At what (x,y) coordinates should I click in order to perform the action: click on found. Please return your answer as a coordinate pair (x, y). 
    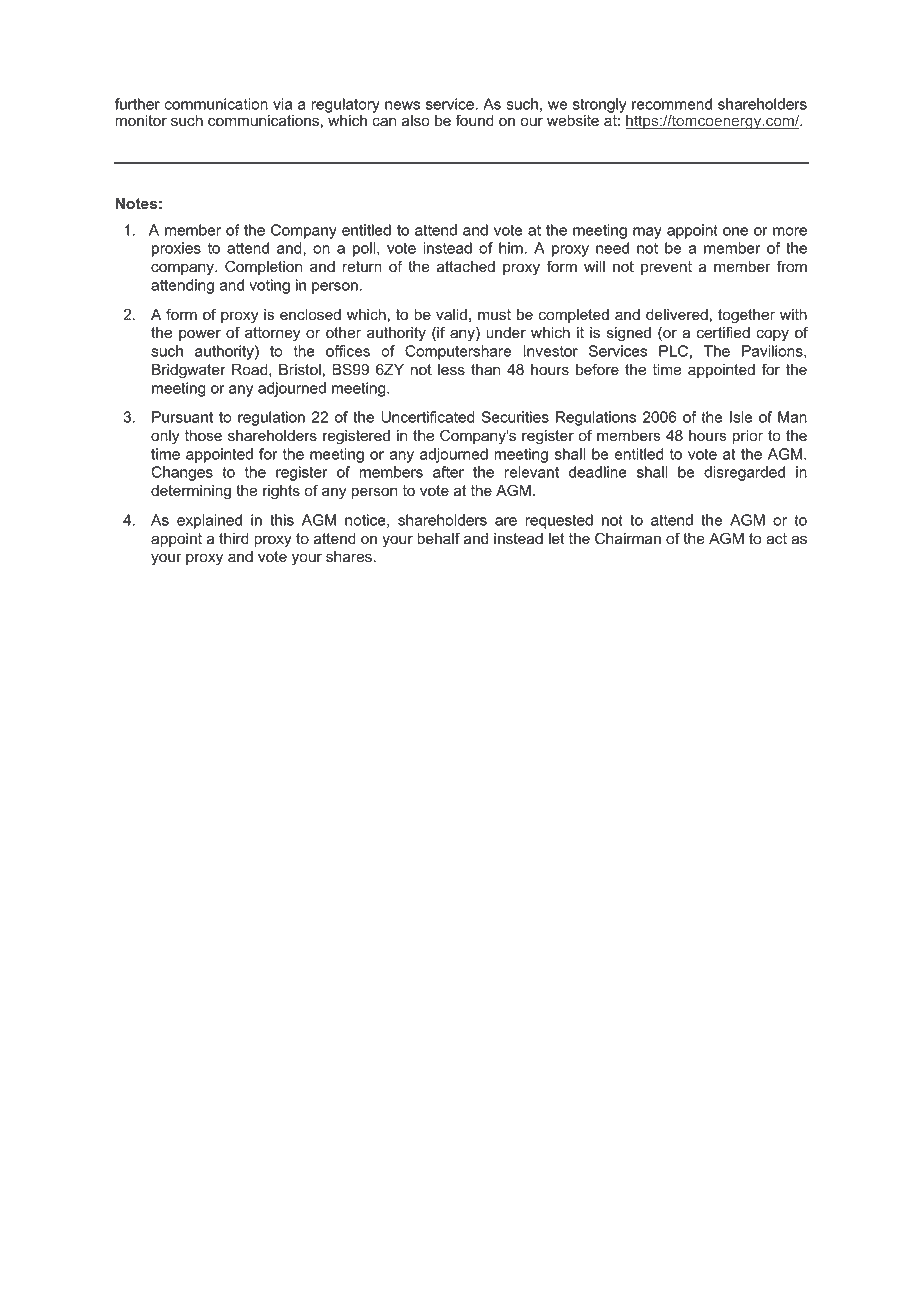
    Looking at the image, I should click on (474, 120).
